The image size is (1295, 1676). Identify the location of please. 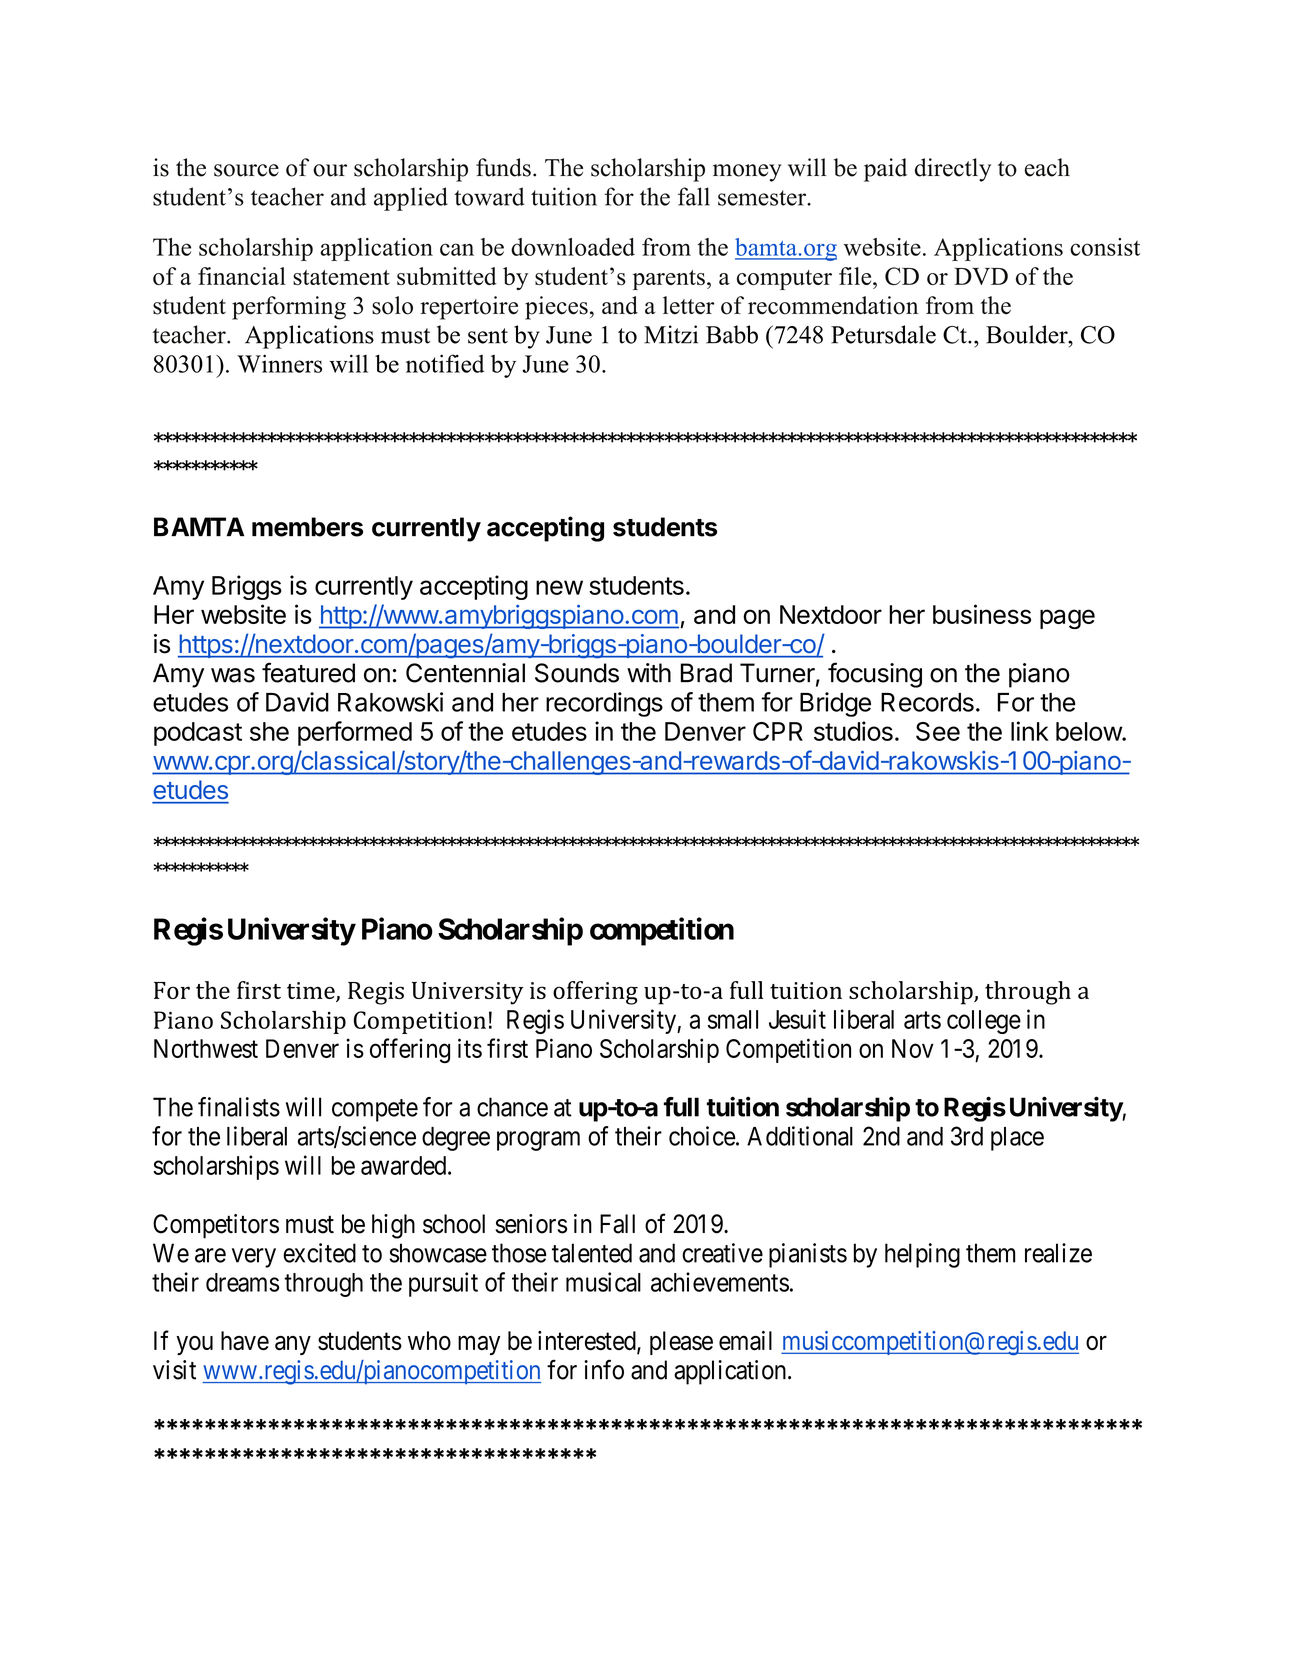
(681, 1343).
